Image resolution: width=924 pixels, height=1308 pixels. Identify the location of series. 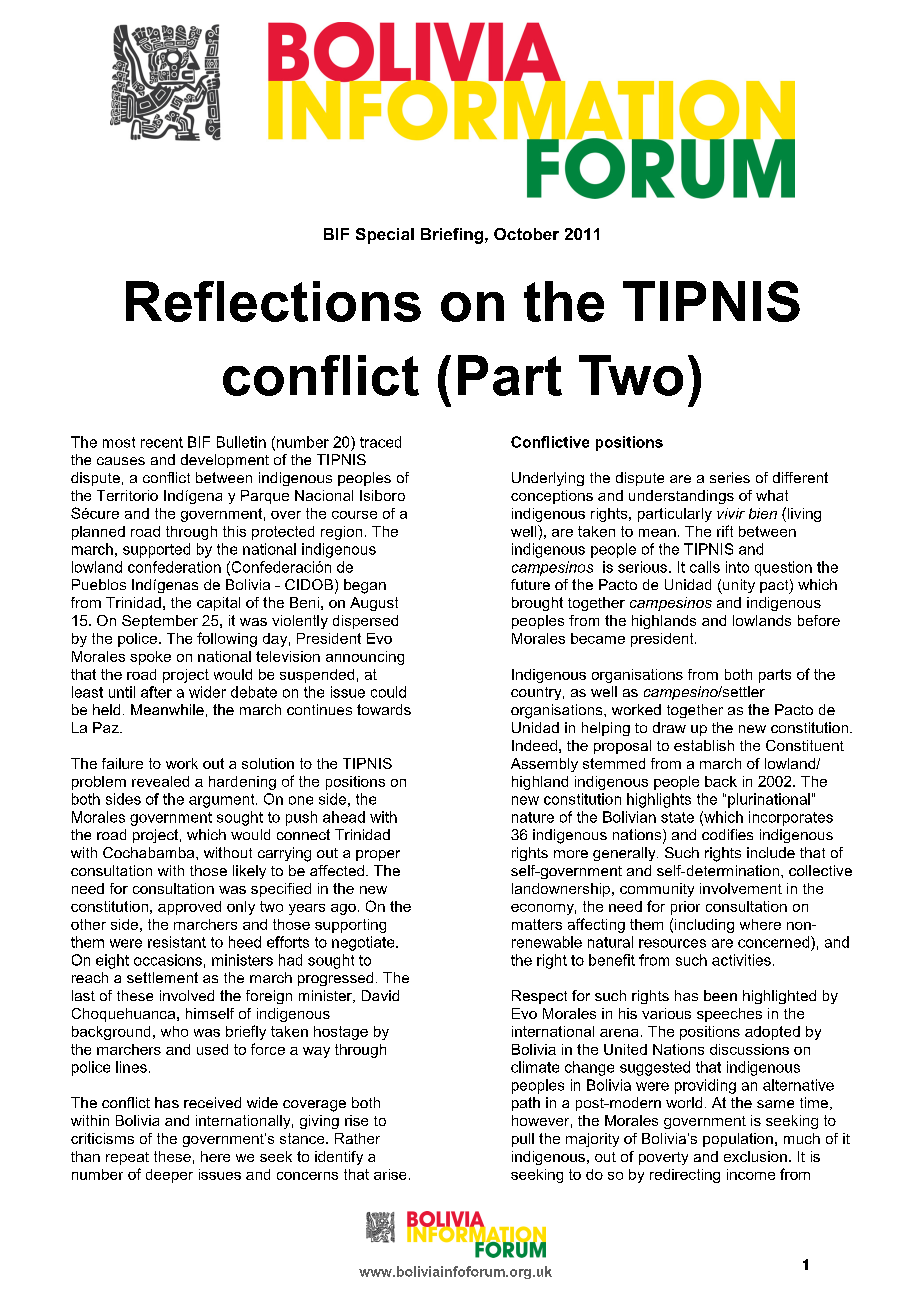
(730, 477).
